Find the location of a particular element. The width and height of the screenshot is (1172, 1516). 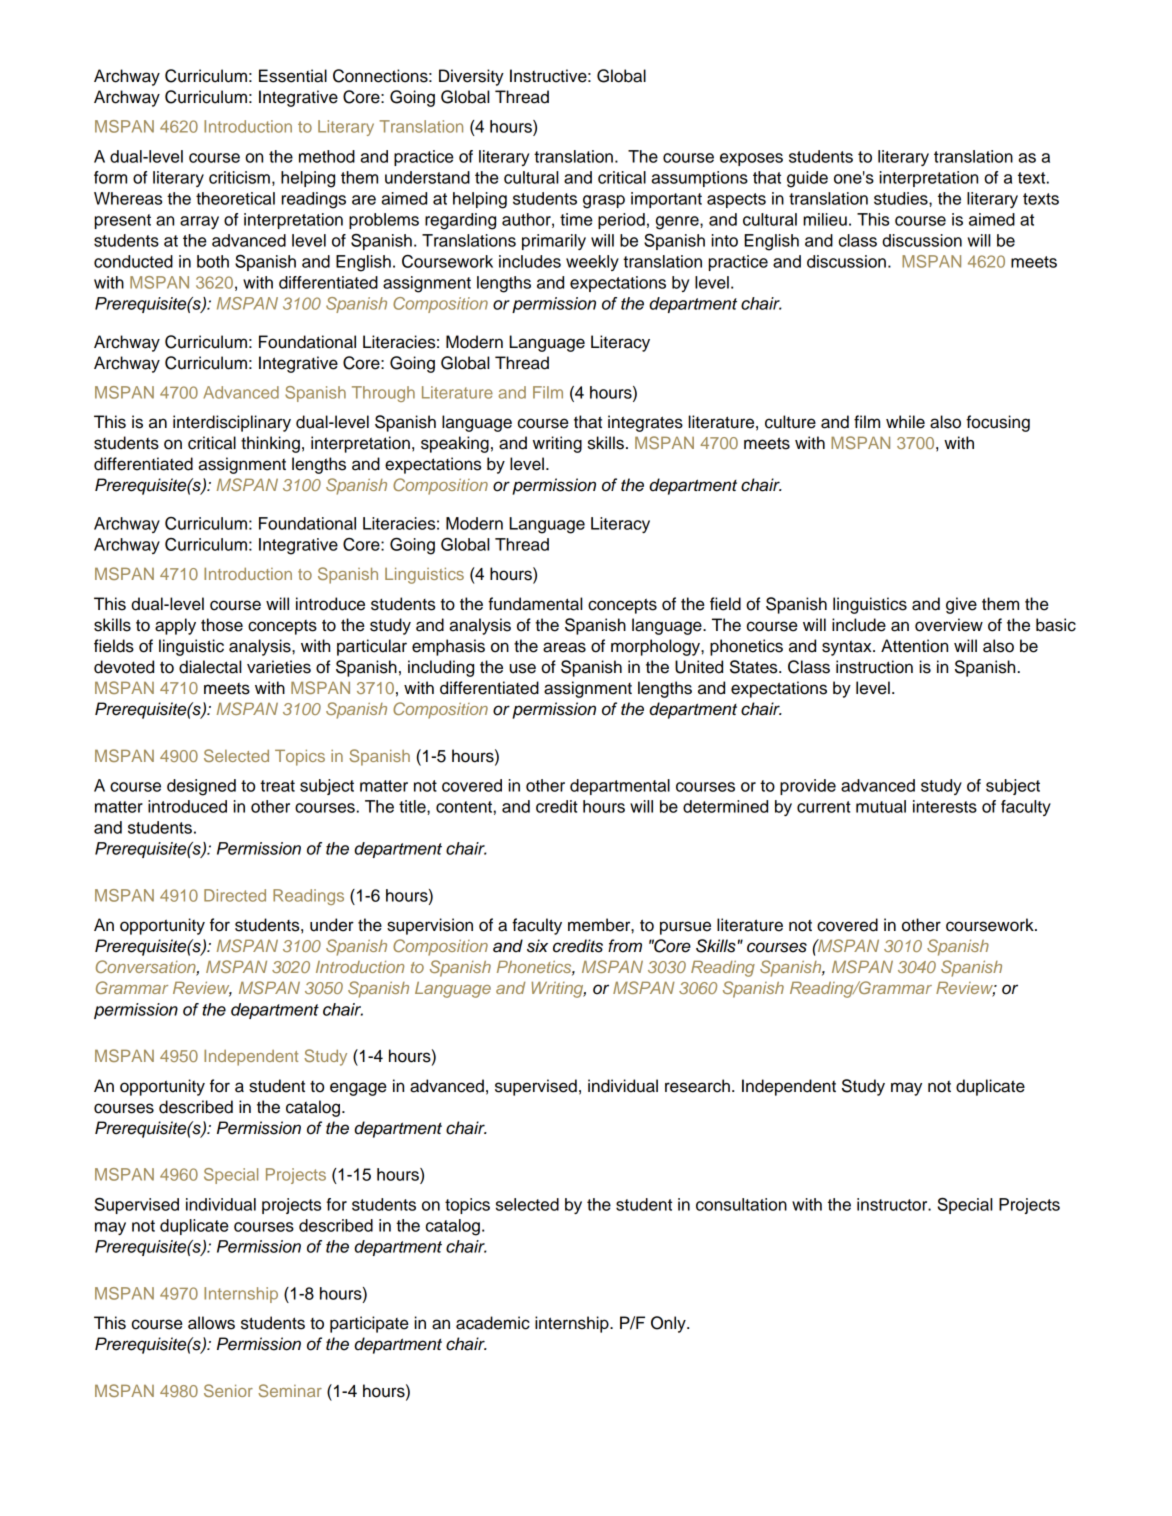

Diversity is located at coordinates (471, 77).
